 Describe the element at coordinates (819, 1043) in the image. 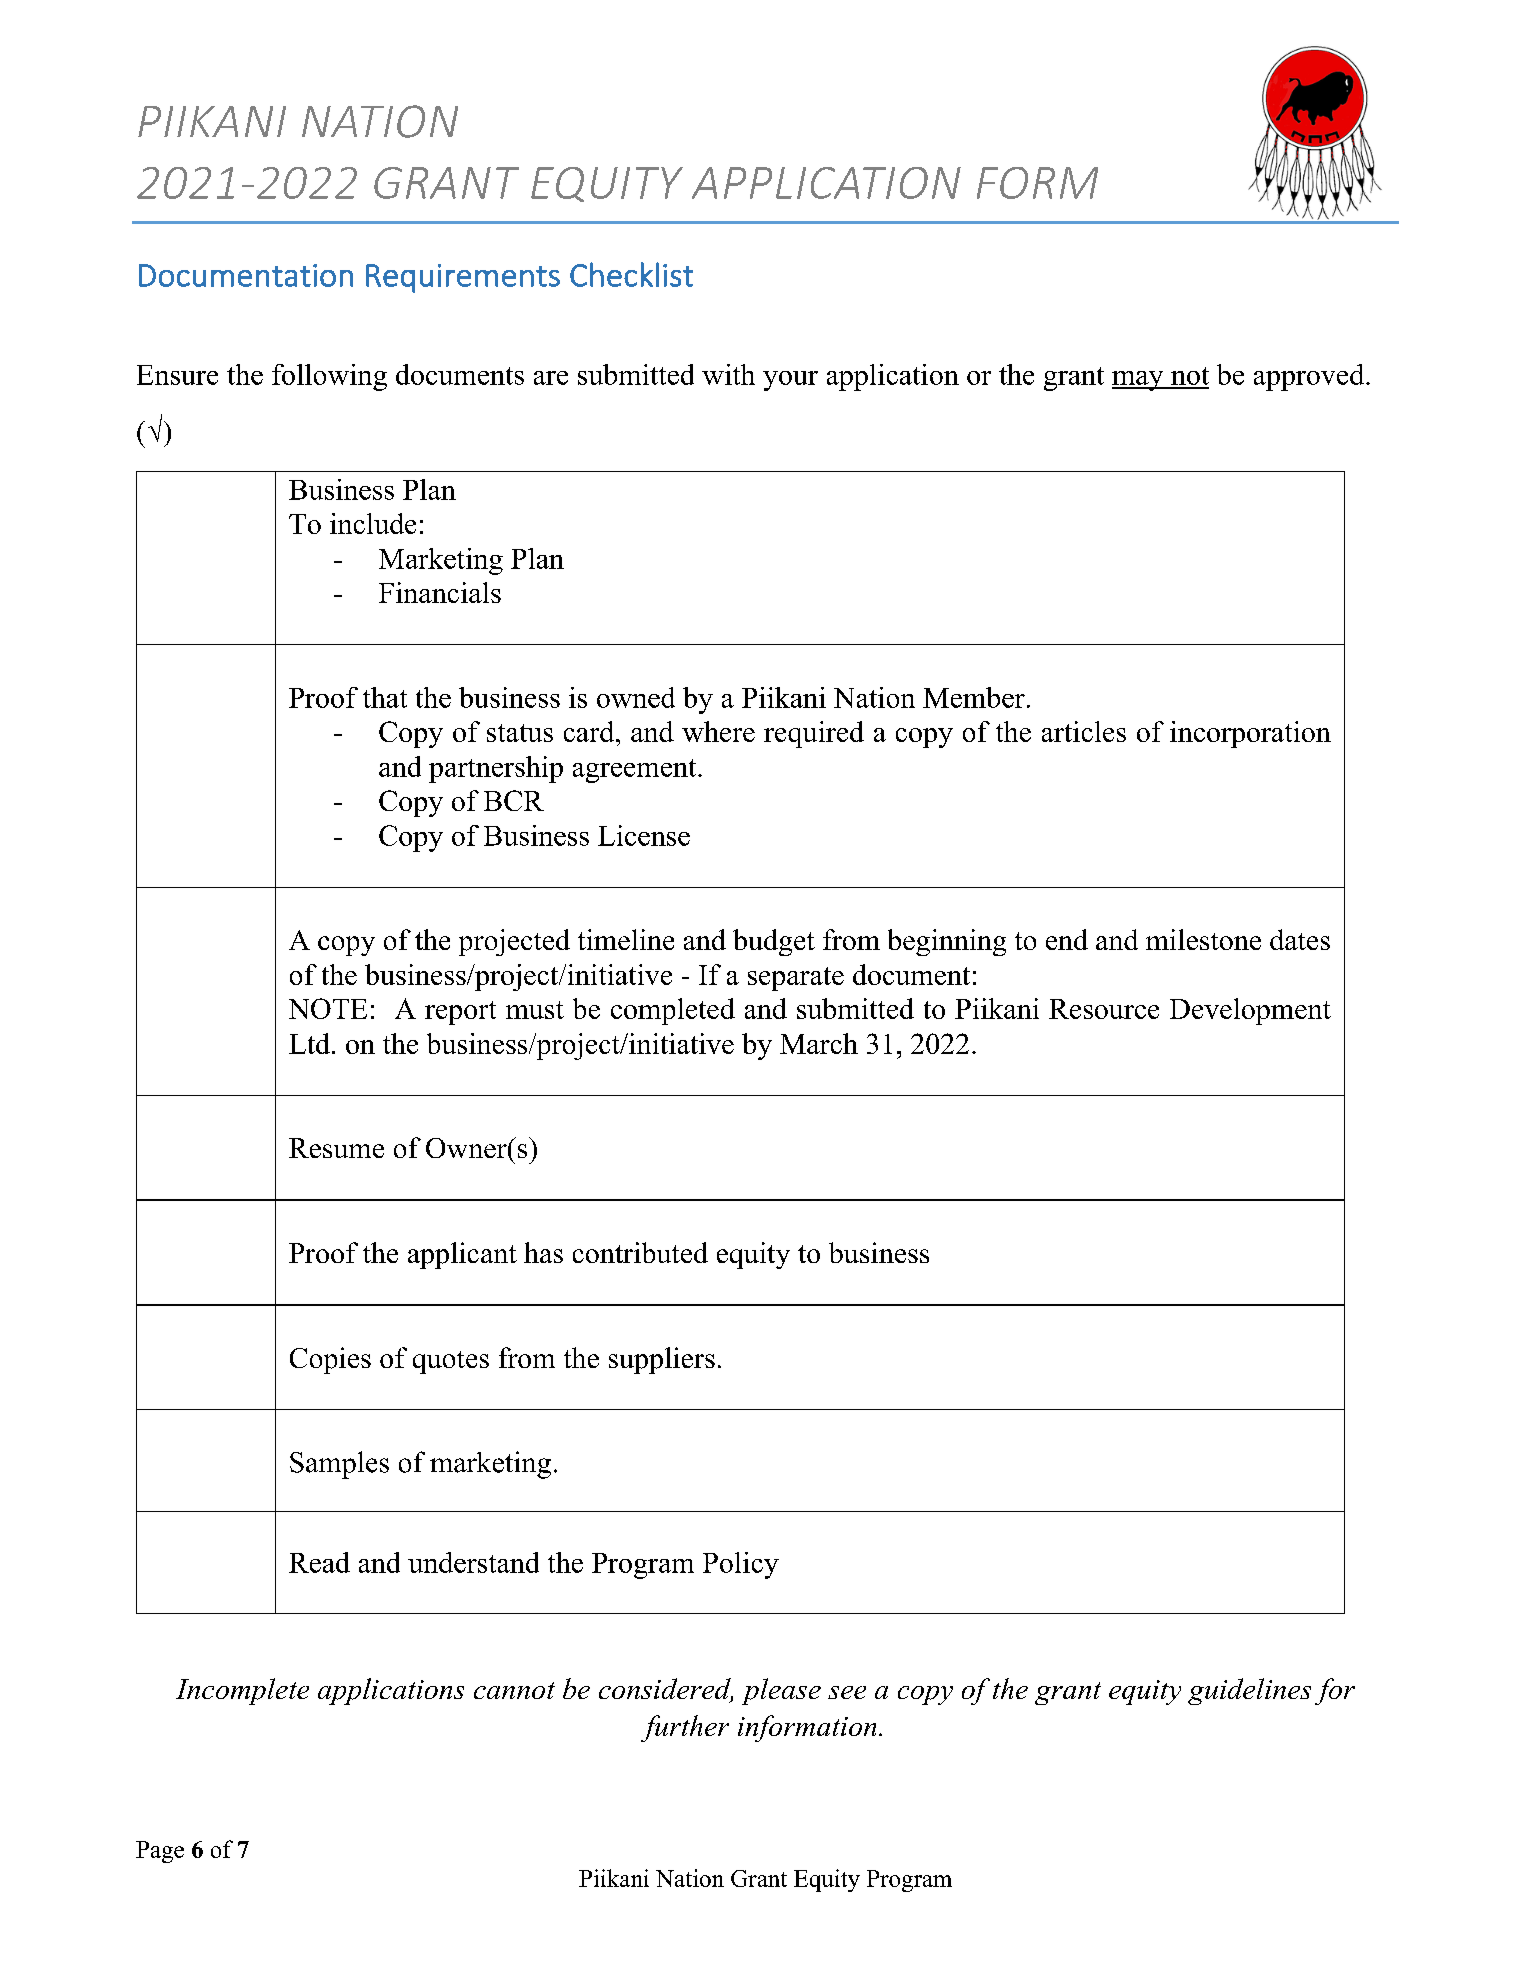

I see `March` at that location.
